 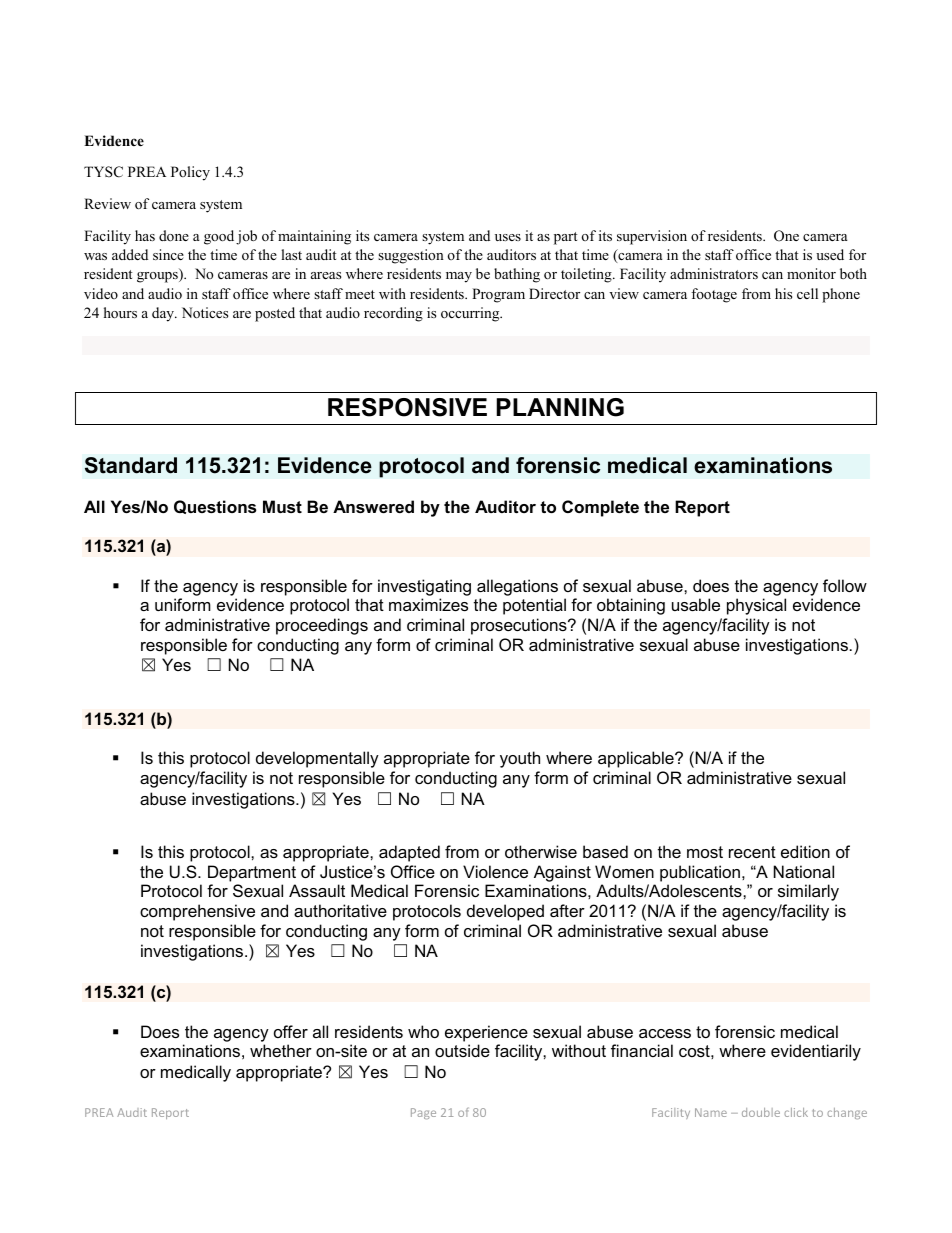 What do you see at coordinates (281, 1050) in the page?
I see `whether` at bounding box center [281, 1050].
